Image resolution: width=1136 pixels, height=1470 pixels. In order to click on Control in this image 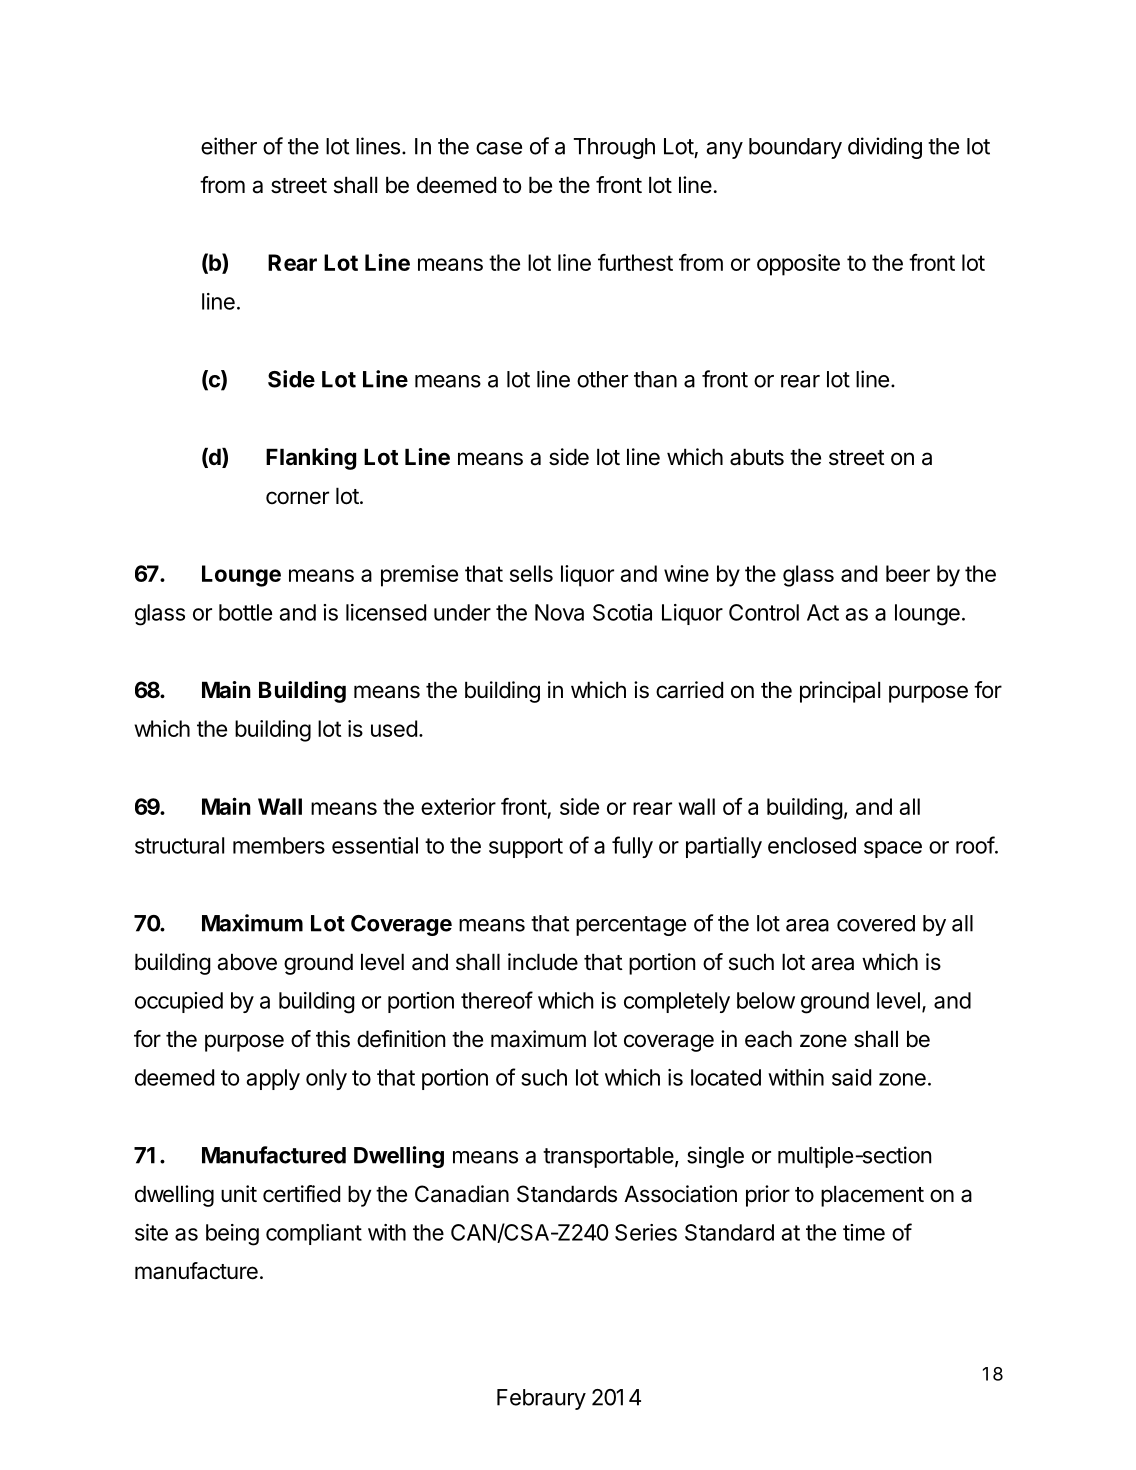, I will do `click(764, 612)`.
